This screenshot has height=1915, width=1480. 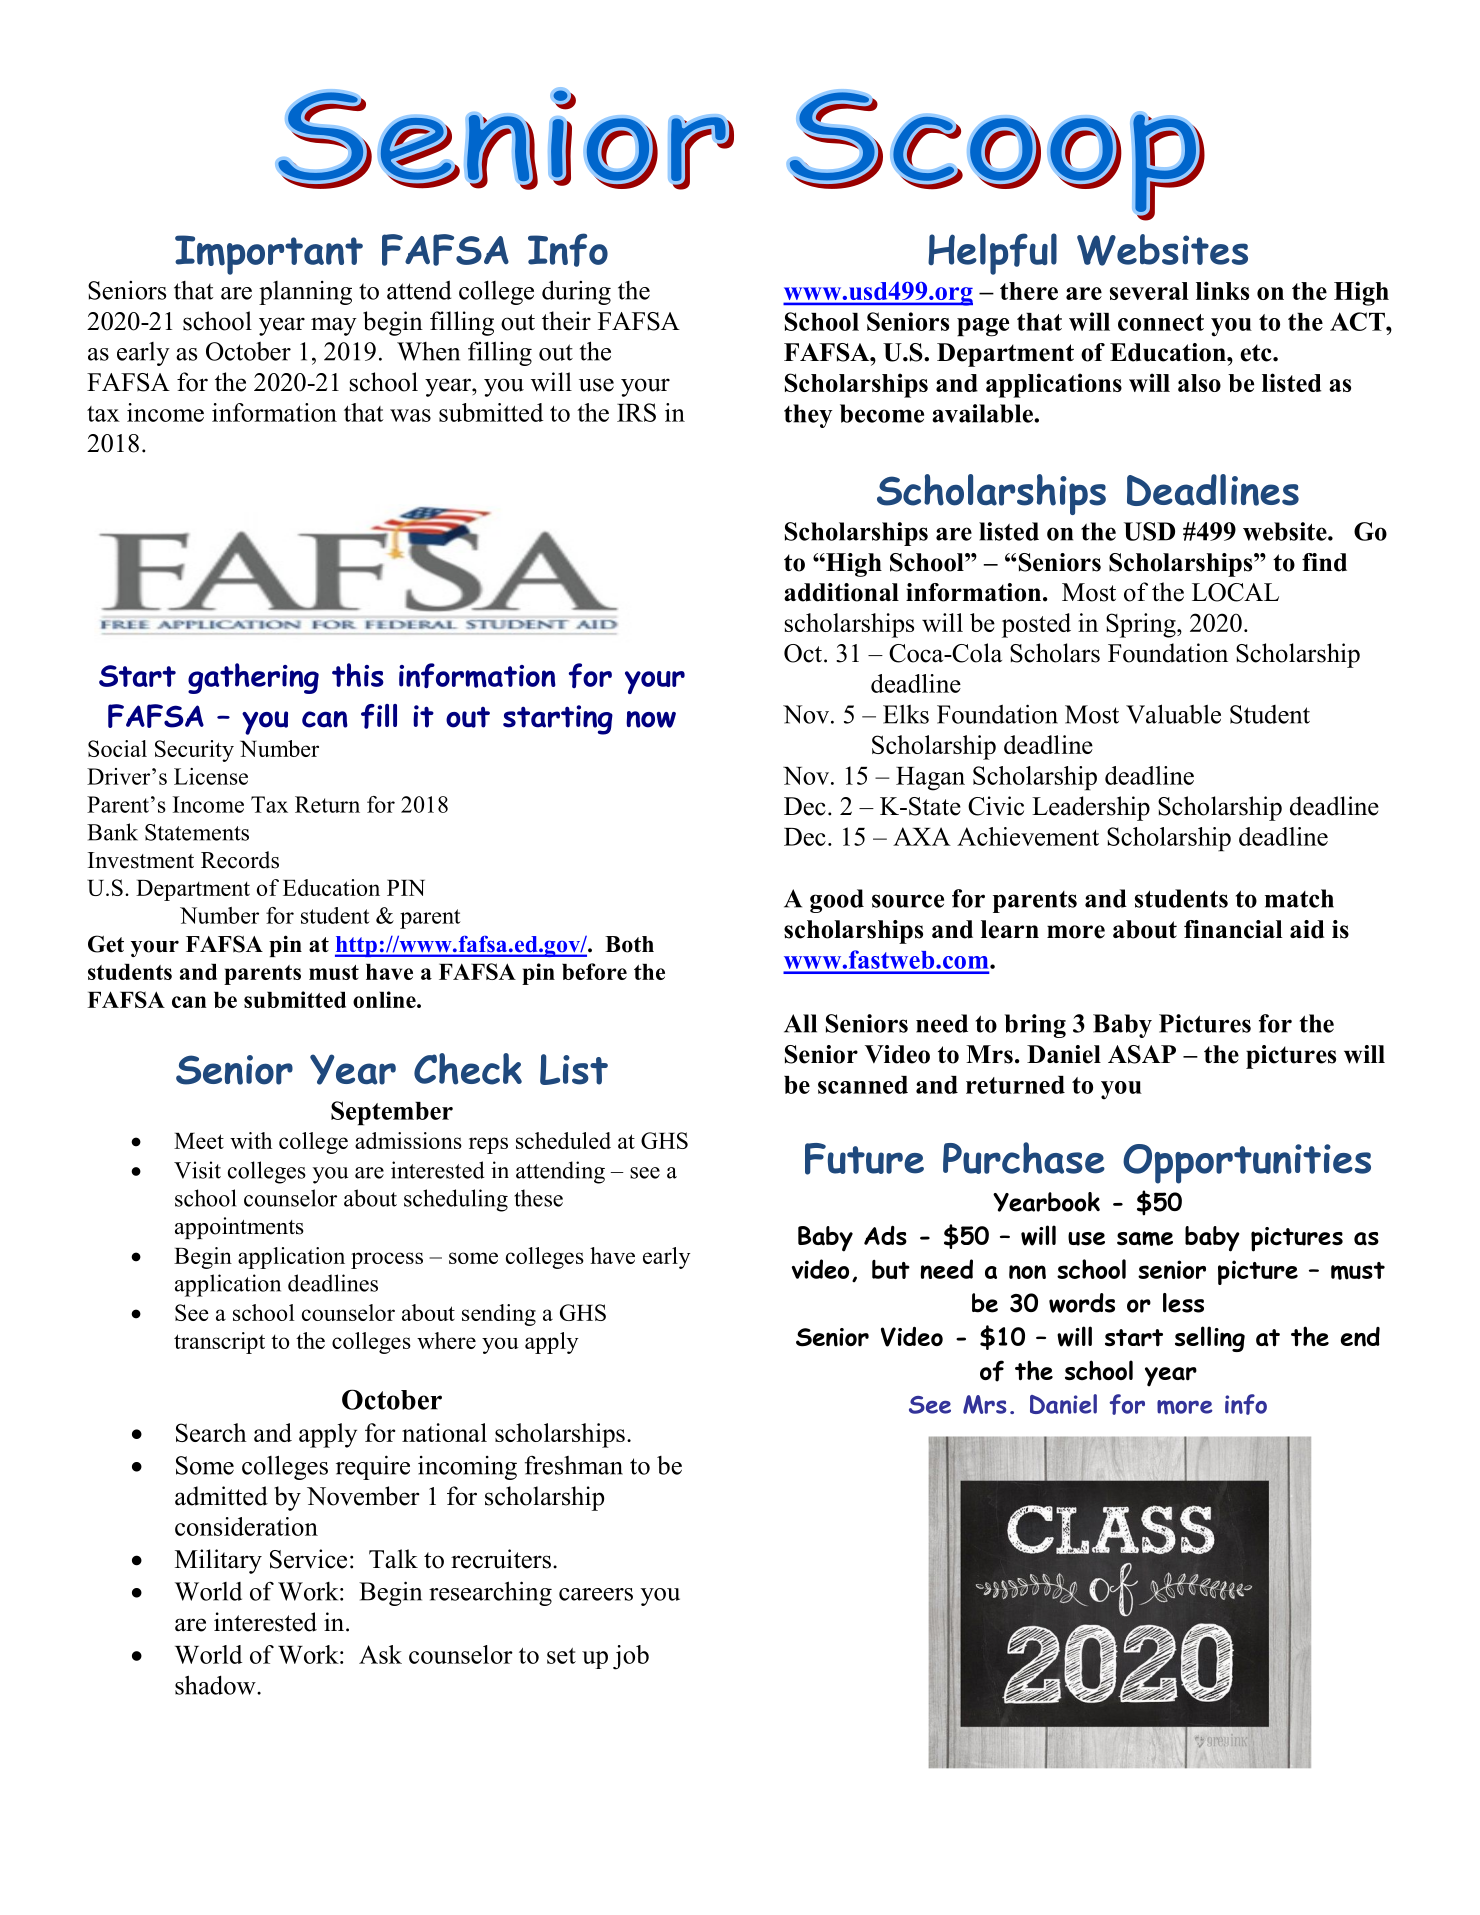 What do you see at coordinates (1235, 592) in the screenshot?
I see `LOCAL` at bounding box center [1235, 592].
